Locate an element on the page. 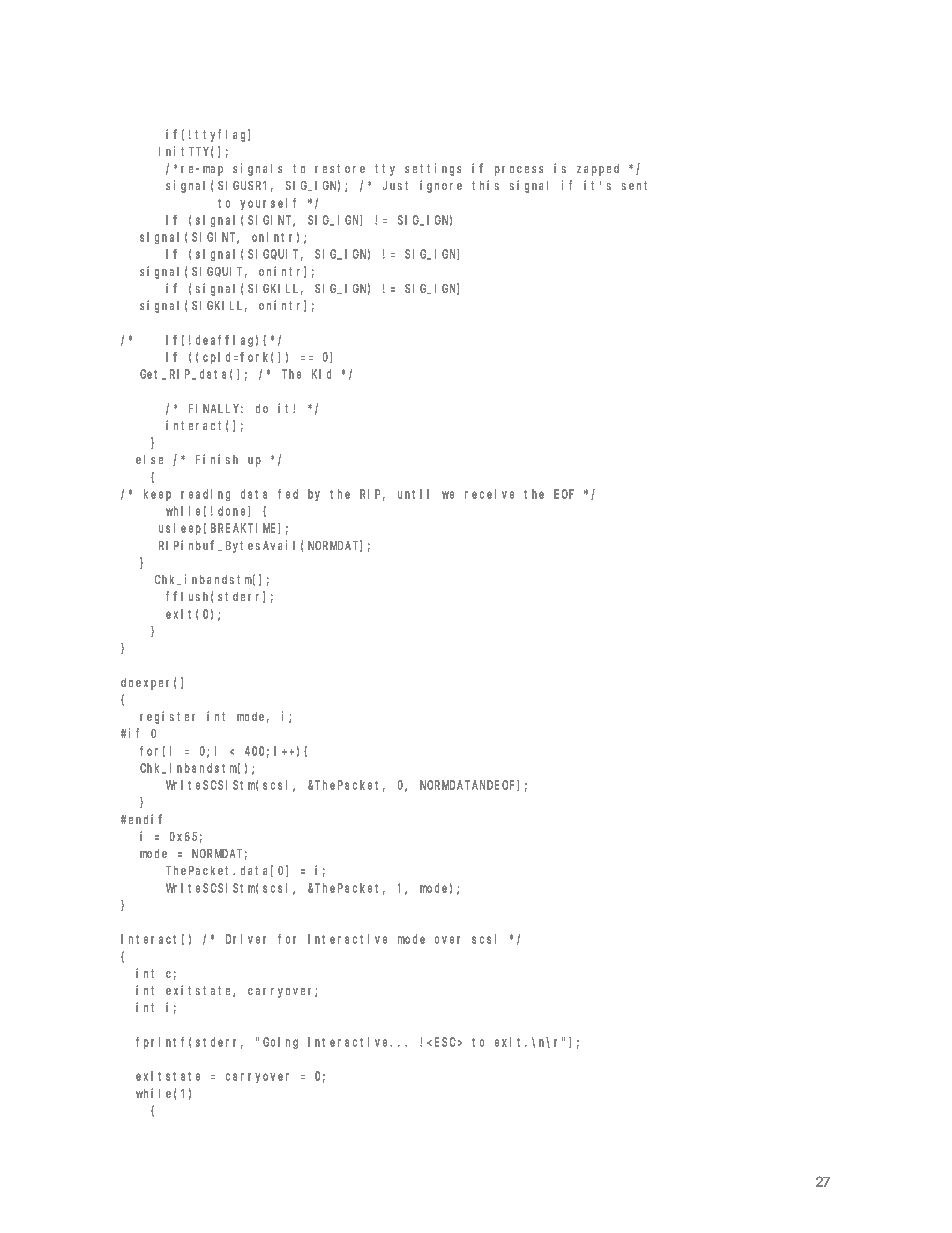 This image has height=1233, width=952. Going is located at coordinates (280, 1043).
